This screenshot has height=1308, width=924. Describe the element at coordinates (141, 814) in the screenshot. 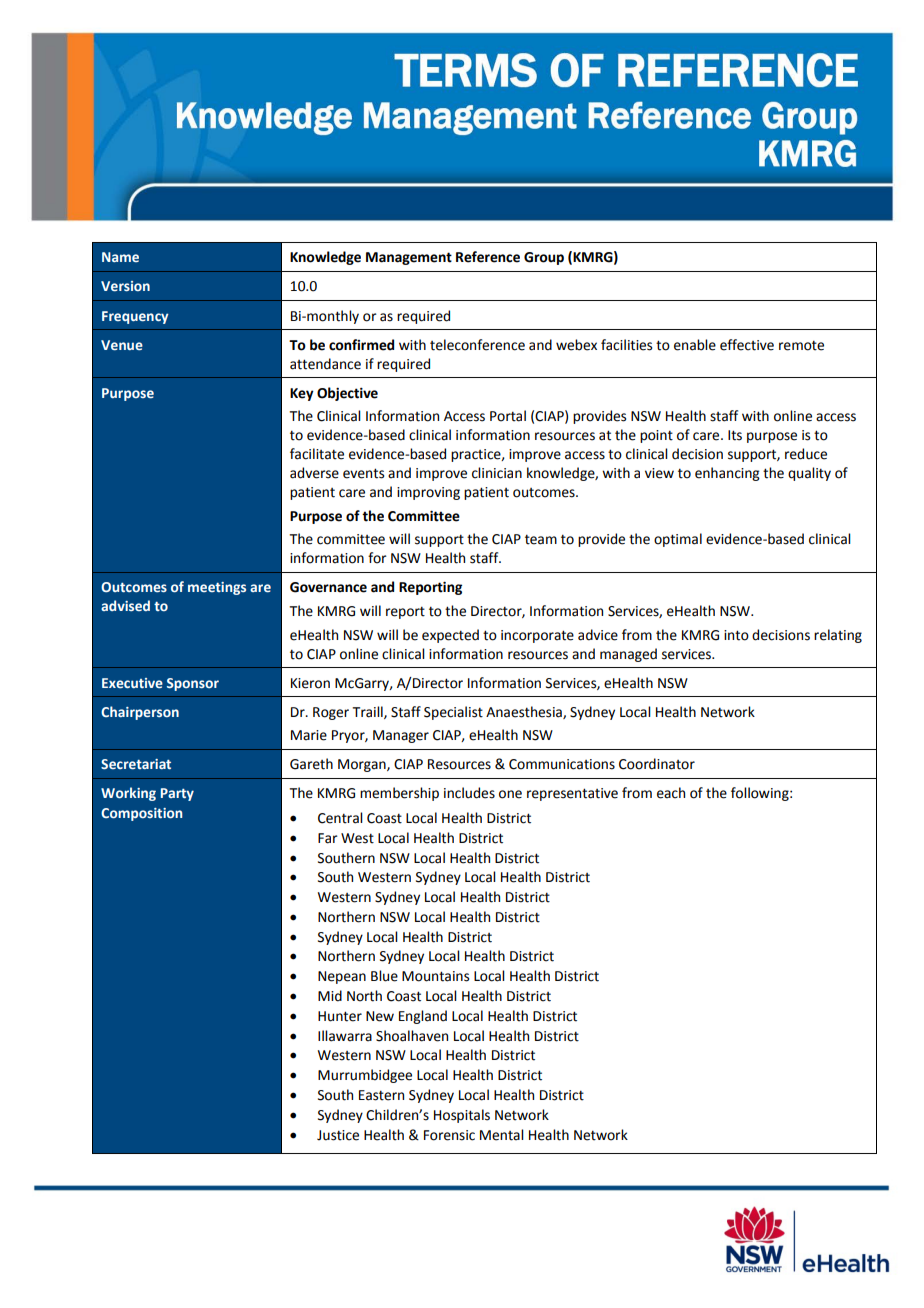

I see `Composition` at that location.
